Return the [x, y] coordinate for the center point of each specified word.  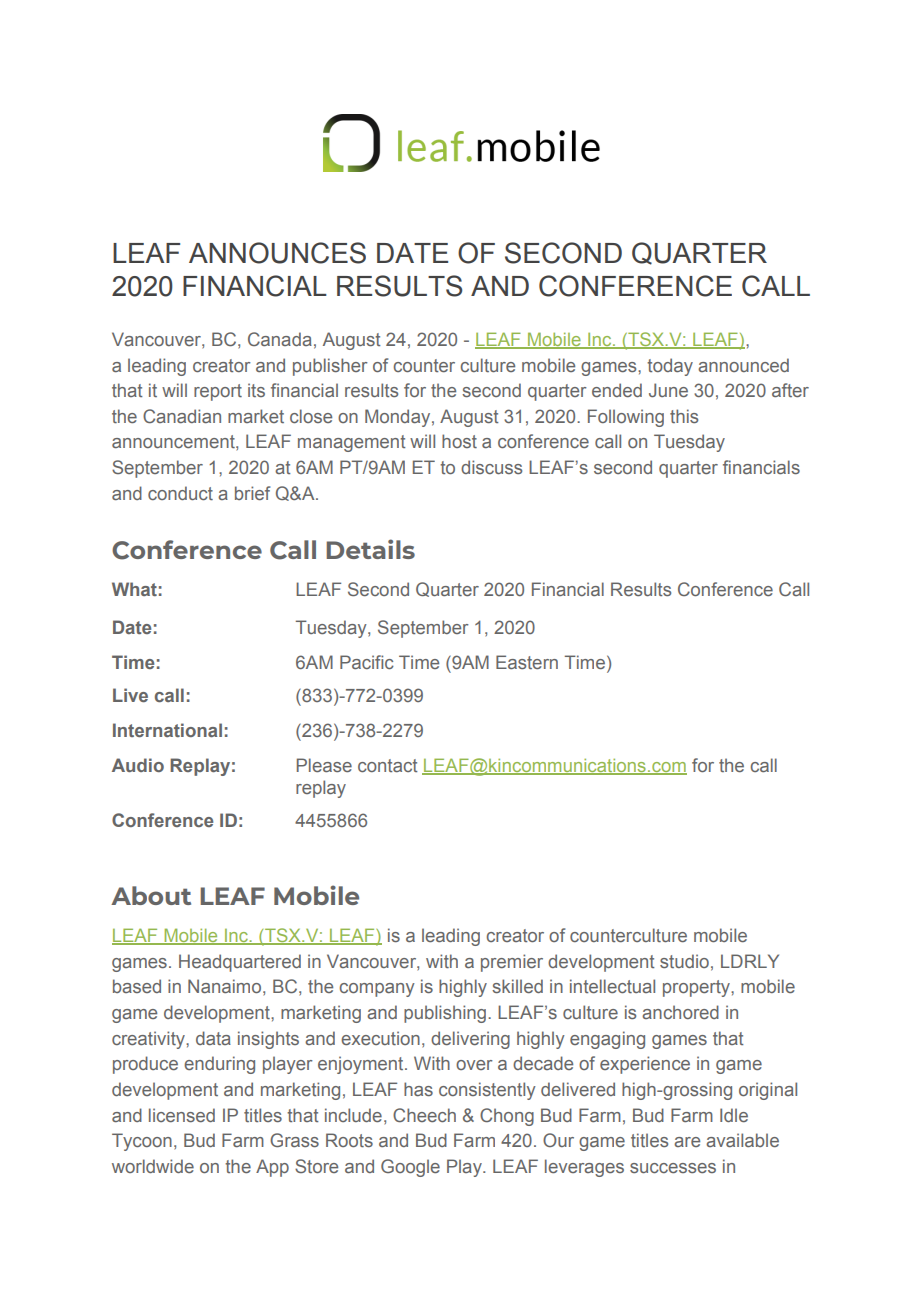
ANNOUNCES [277, 253]
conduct [180, 493]
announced [743, 365]
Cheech [424, 1115]
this [684, 416]
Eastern [527, 662]
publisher [330, 367]
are [687, 1142]
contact [388, 765]
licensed [182, 1115]
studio [684, 961]
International [167, 730]
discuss [491, 467]
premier [512, 963]
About [151, 895]
